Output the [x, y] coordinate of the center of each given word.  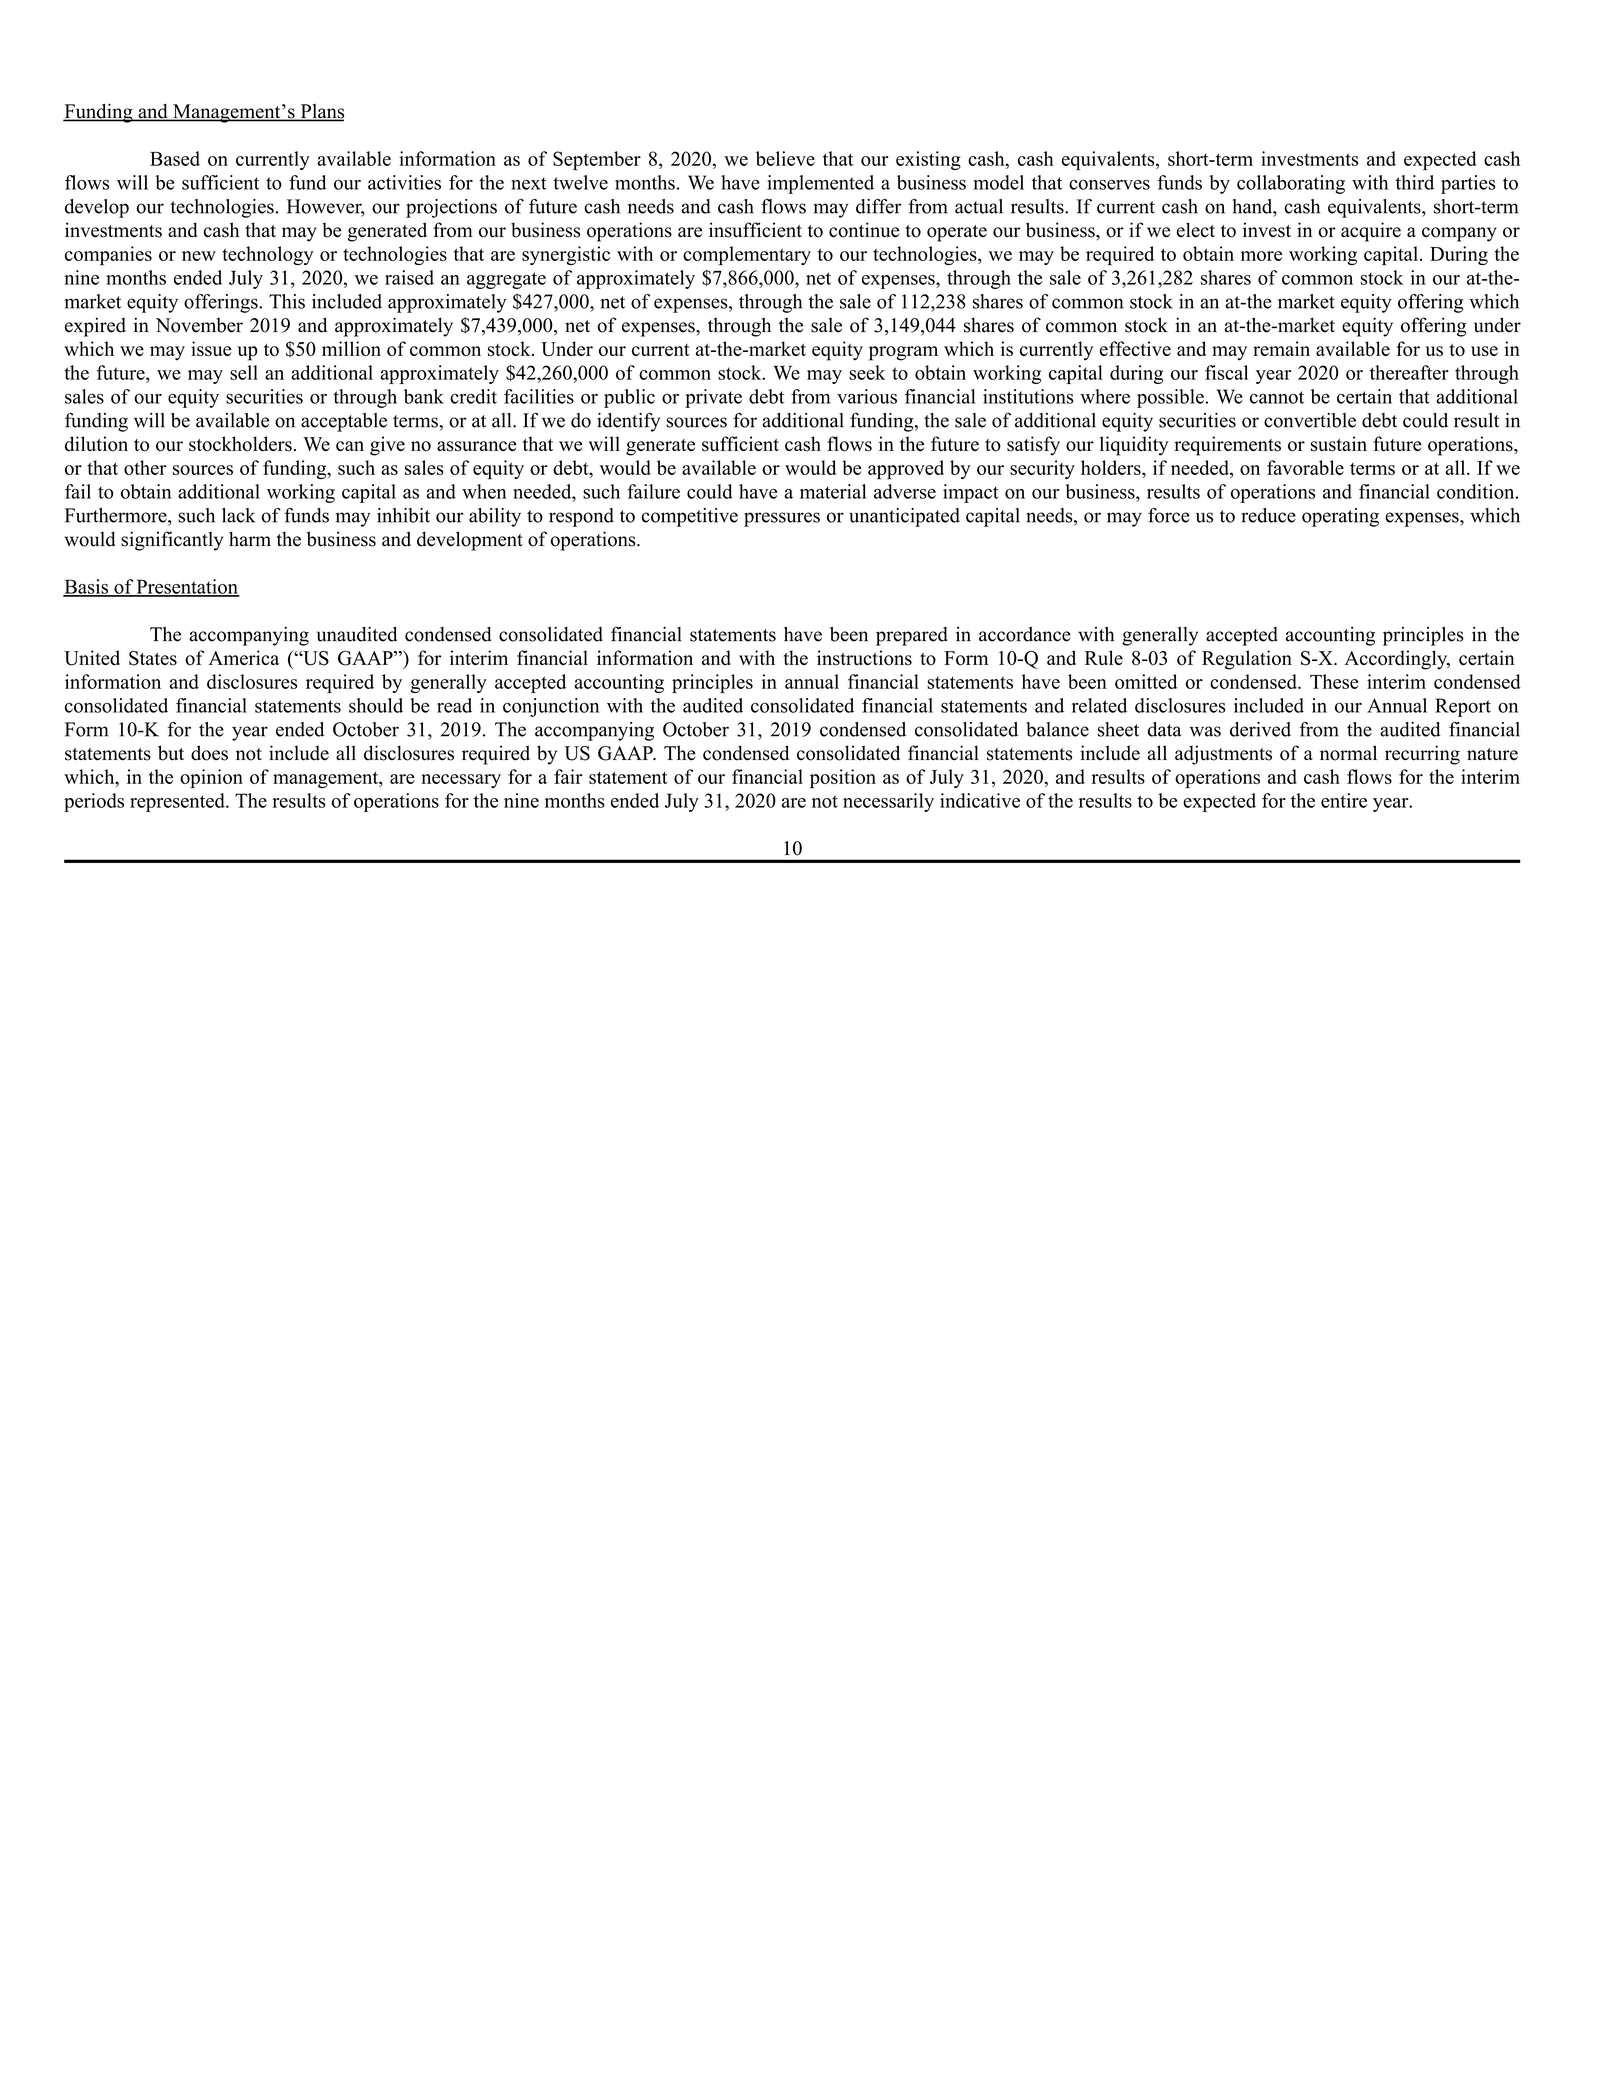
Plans [321, 112]
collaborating [1291, 184]
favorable [1305, 467]
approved [906, 470]
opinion [211, 778]
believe [785, 158]
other [145, 467]
